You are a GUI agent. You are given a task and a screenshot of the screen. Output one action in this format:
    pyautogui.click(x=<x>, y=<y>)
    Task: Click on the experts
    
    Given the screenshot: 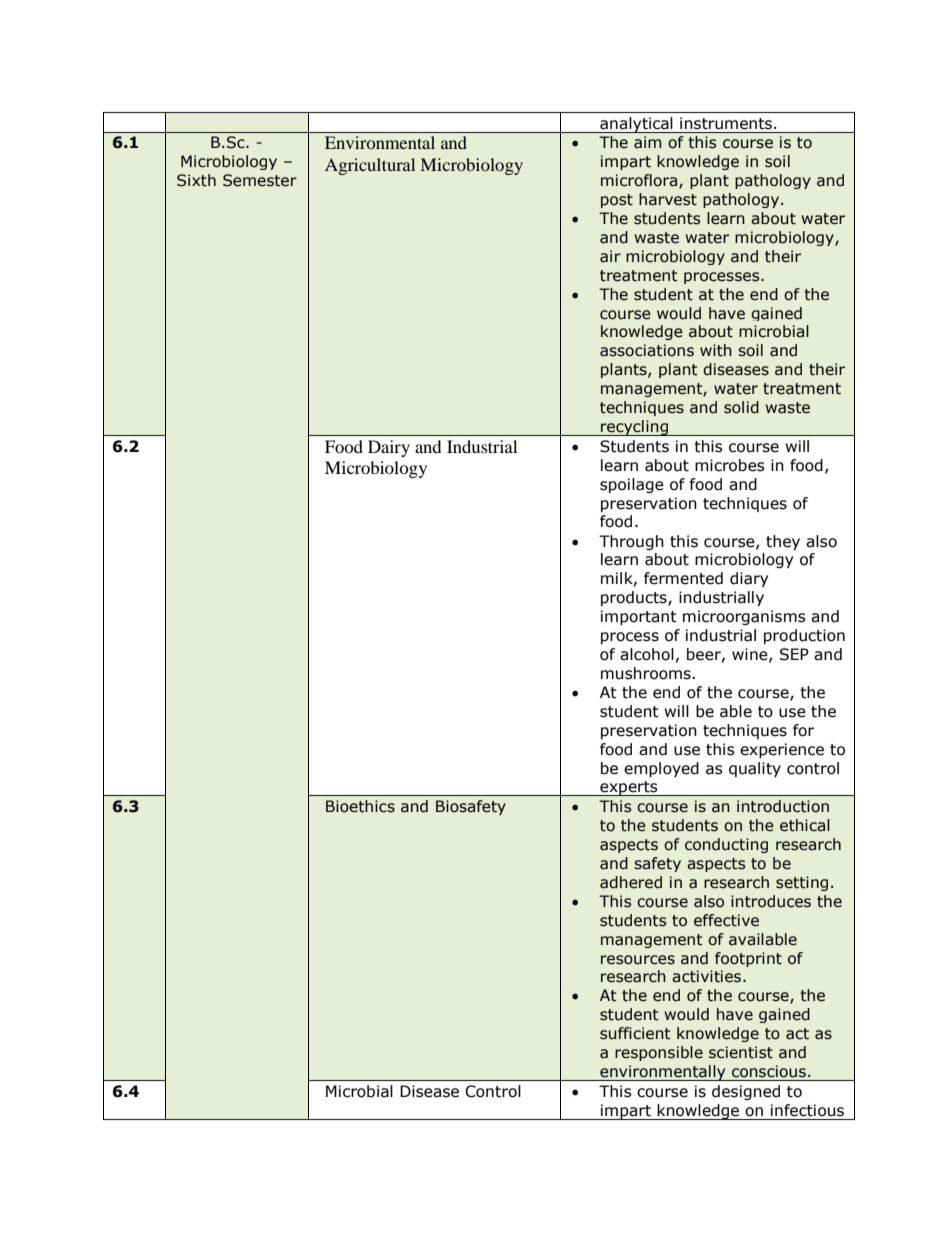 What is the action you would take?
    pyautogui.click(x=629, y=788)
